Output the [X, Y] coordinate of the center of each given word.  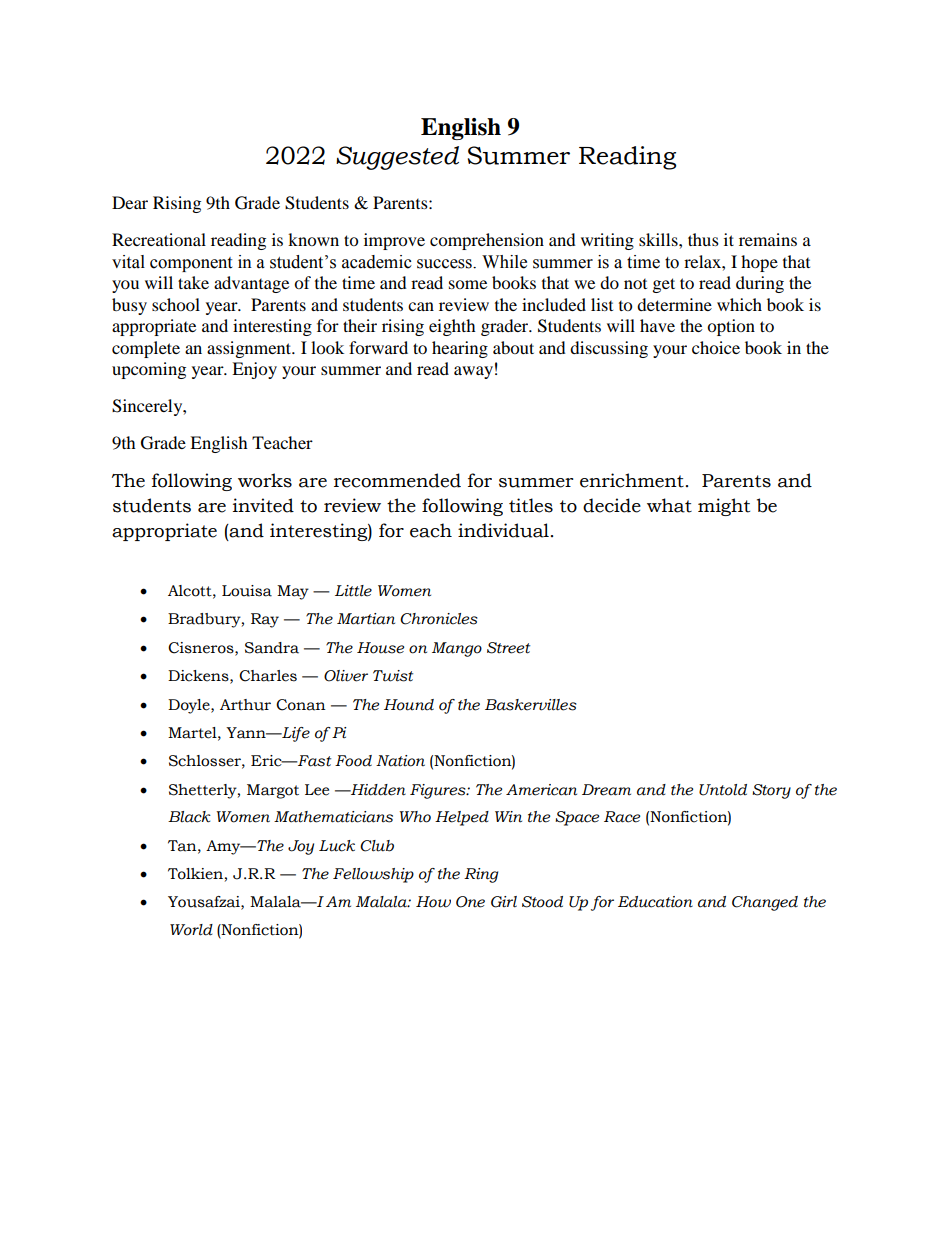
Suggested [397, 158]
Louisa [247, 591]
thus [703, 239]
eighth [452, 327]
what [669, 505]
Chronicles [439, 619]
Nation [400, 761]
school [176, 304]
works [265, 480]
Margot [273, 791]
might [724, 507]
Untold [723, 790]
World [191, 930]
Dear [130, 202]
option [731, 327]
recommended [397, 480]
